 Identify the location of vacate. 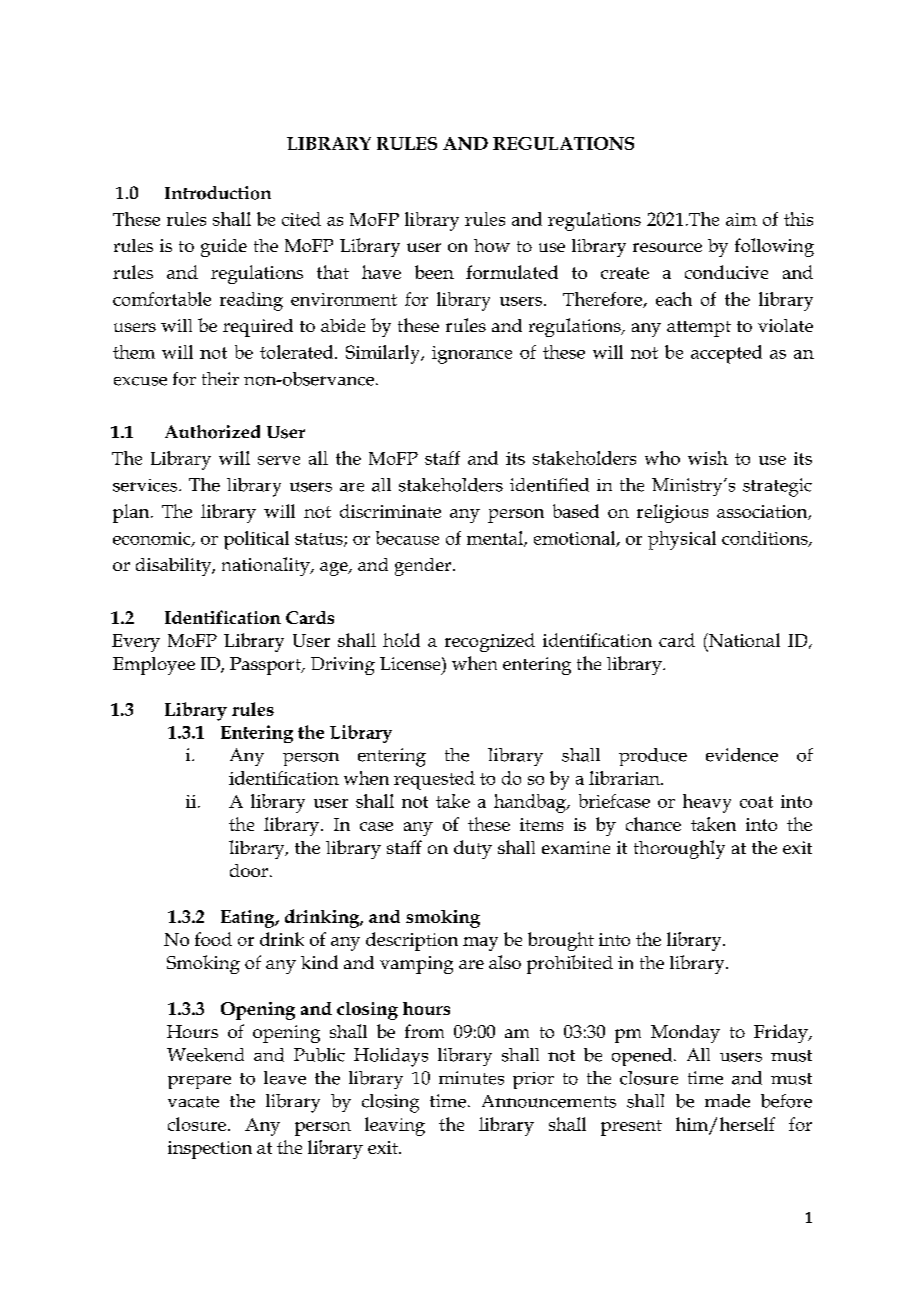
(193, 1102).
